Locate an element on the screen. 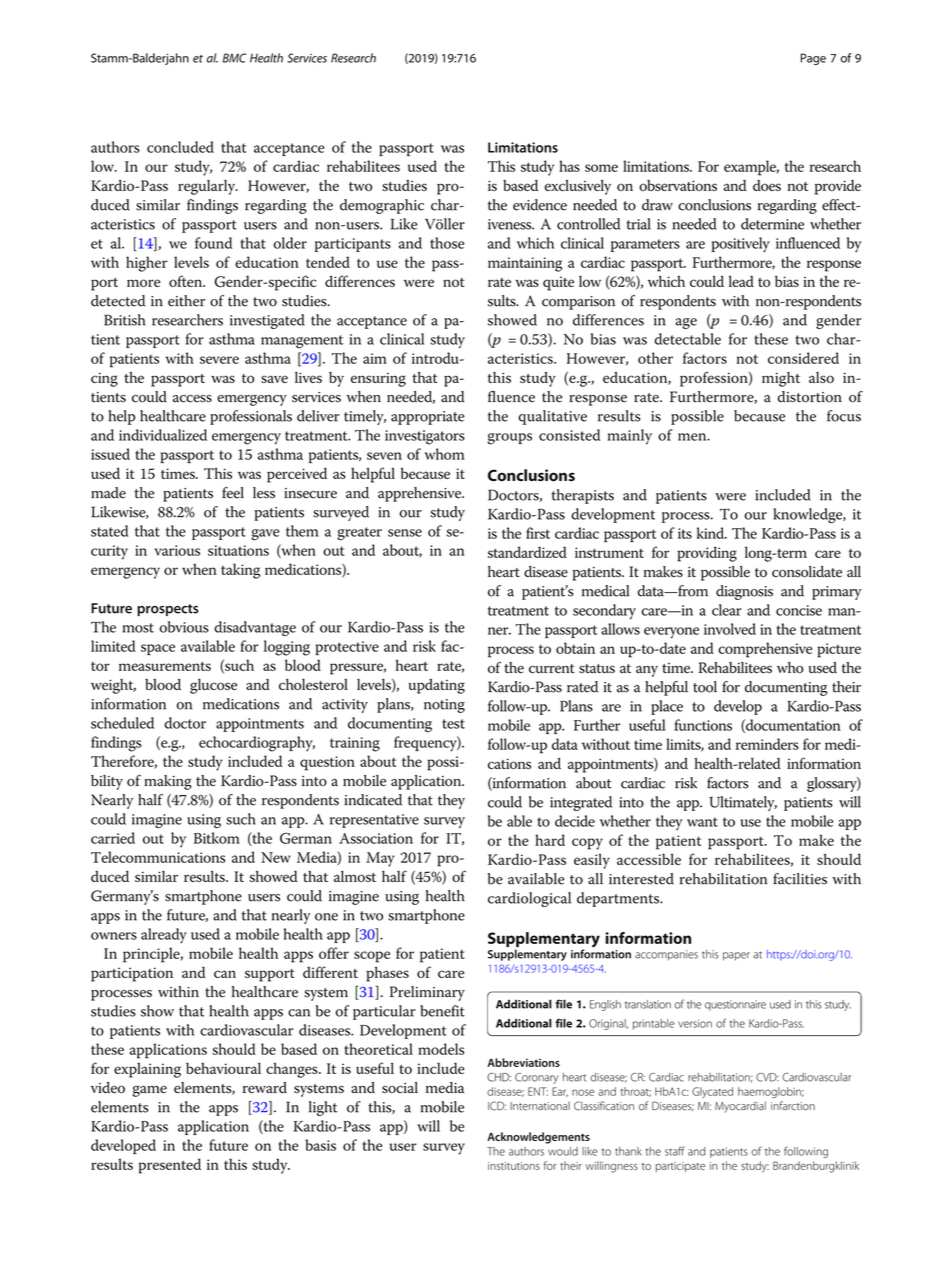 This screenshot has height=1265, width=952. glucose is located at coordinates (213, 686).
